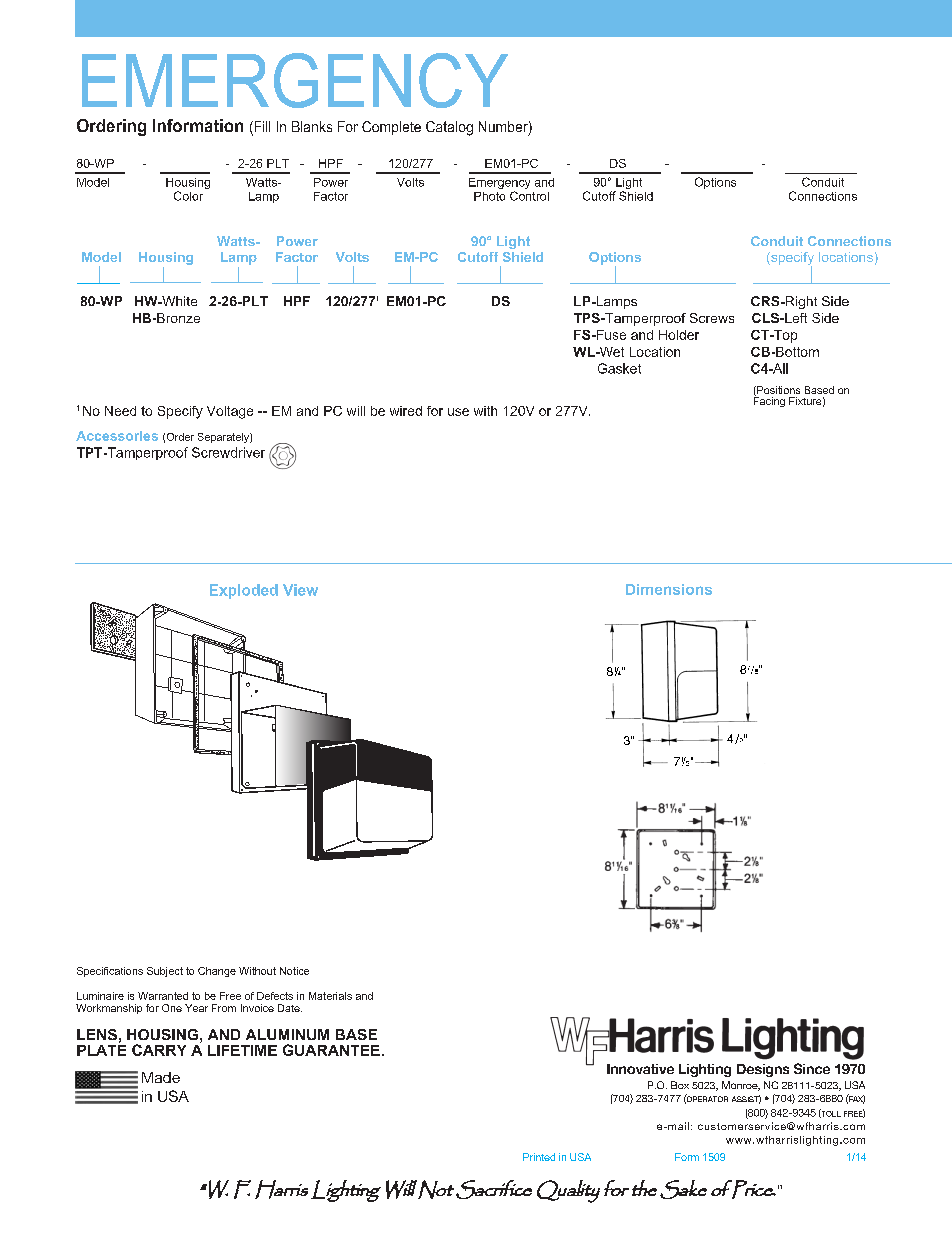  I want to click on Subject, so click(165, 972).
